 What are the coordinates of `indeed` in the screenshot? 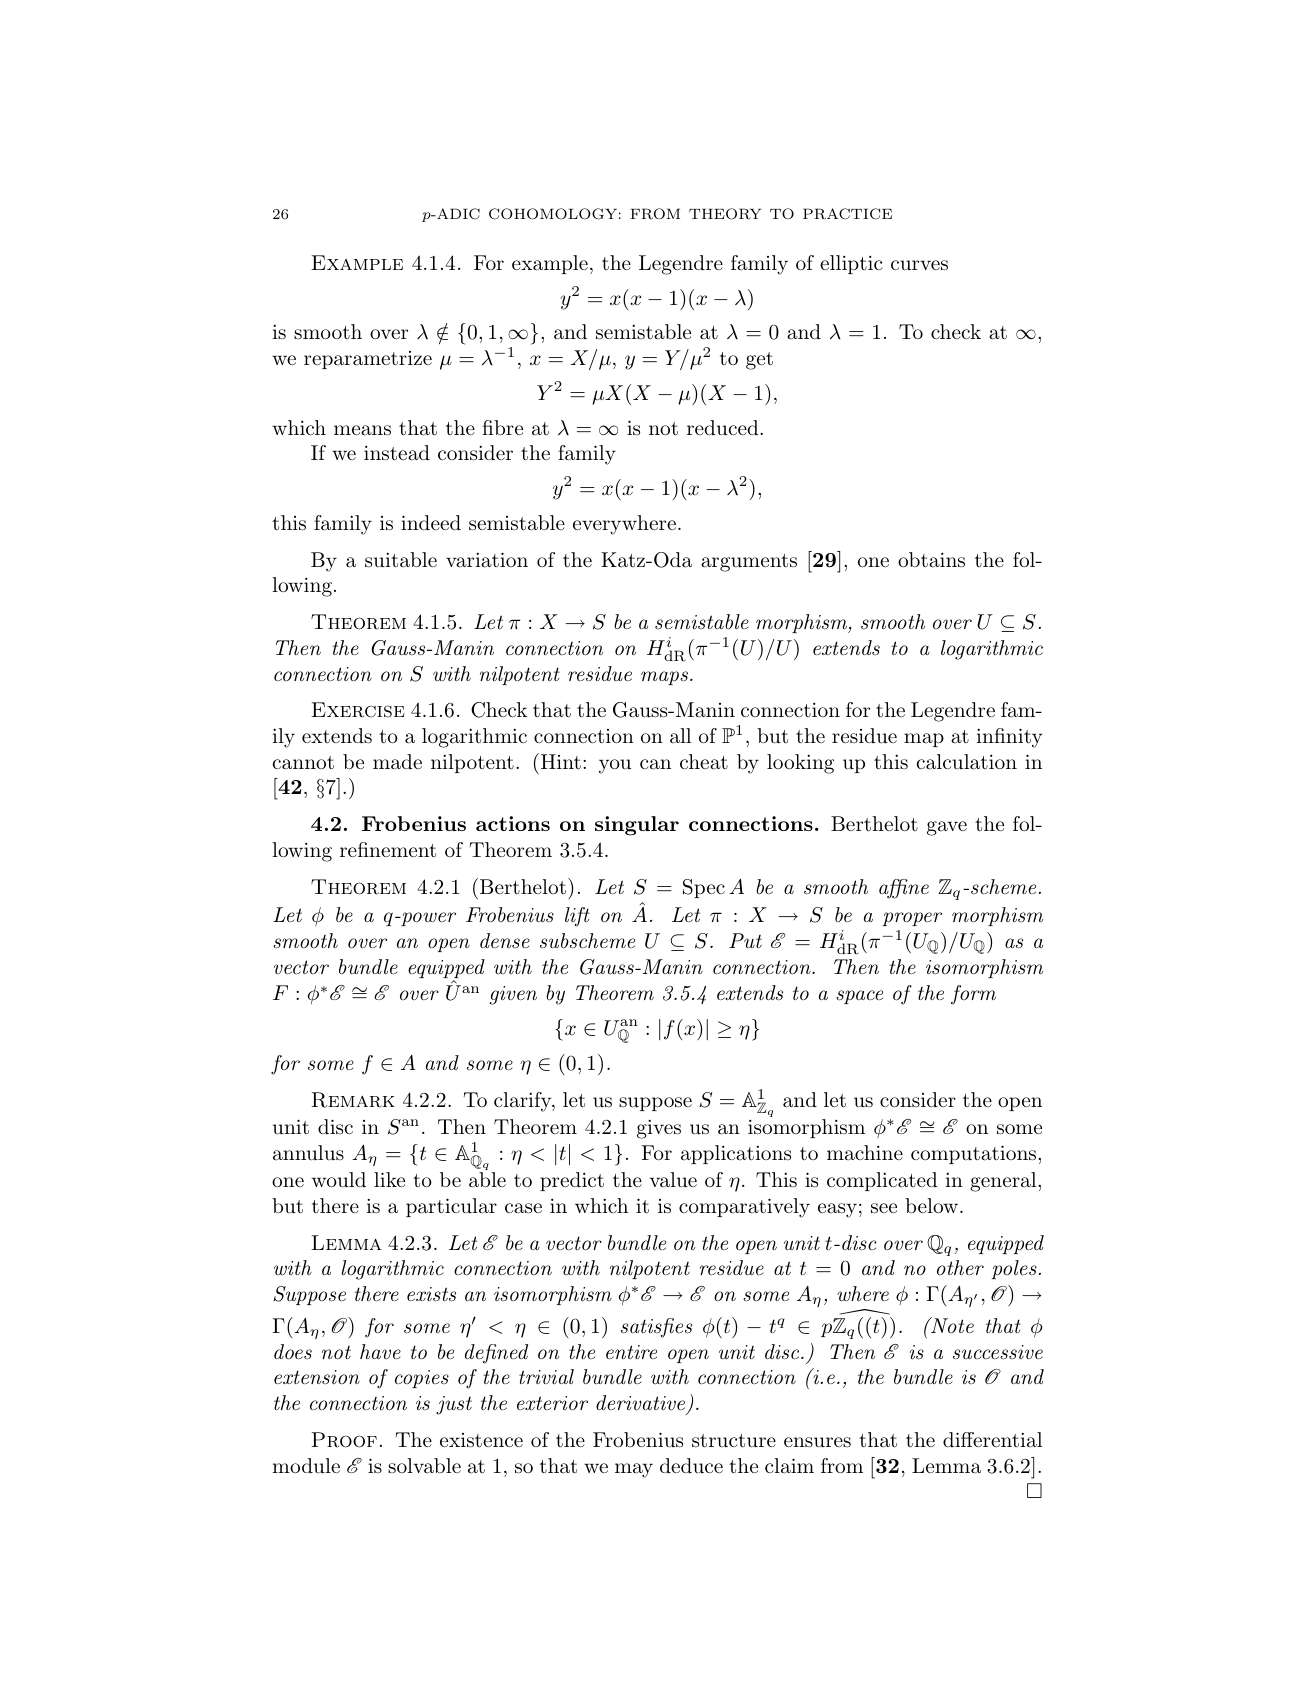 It's located at (431, 522).
